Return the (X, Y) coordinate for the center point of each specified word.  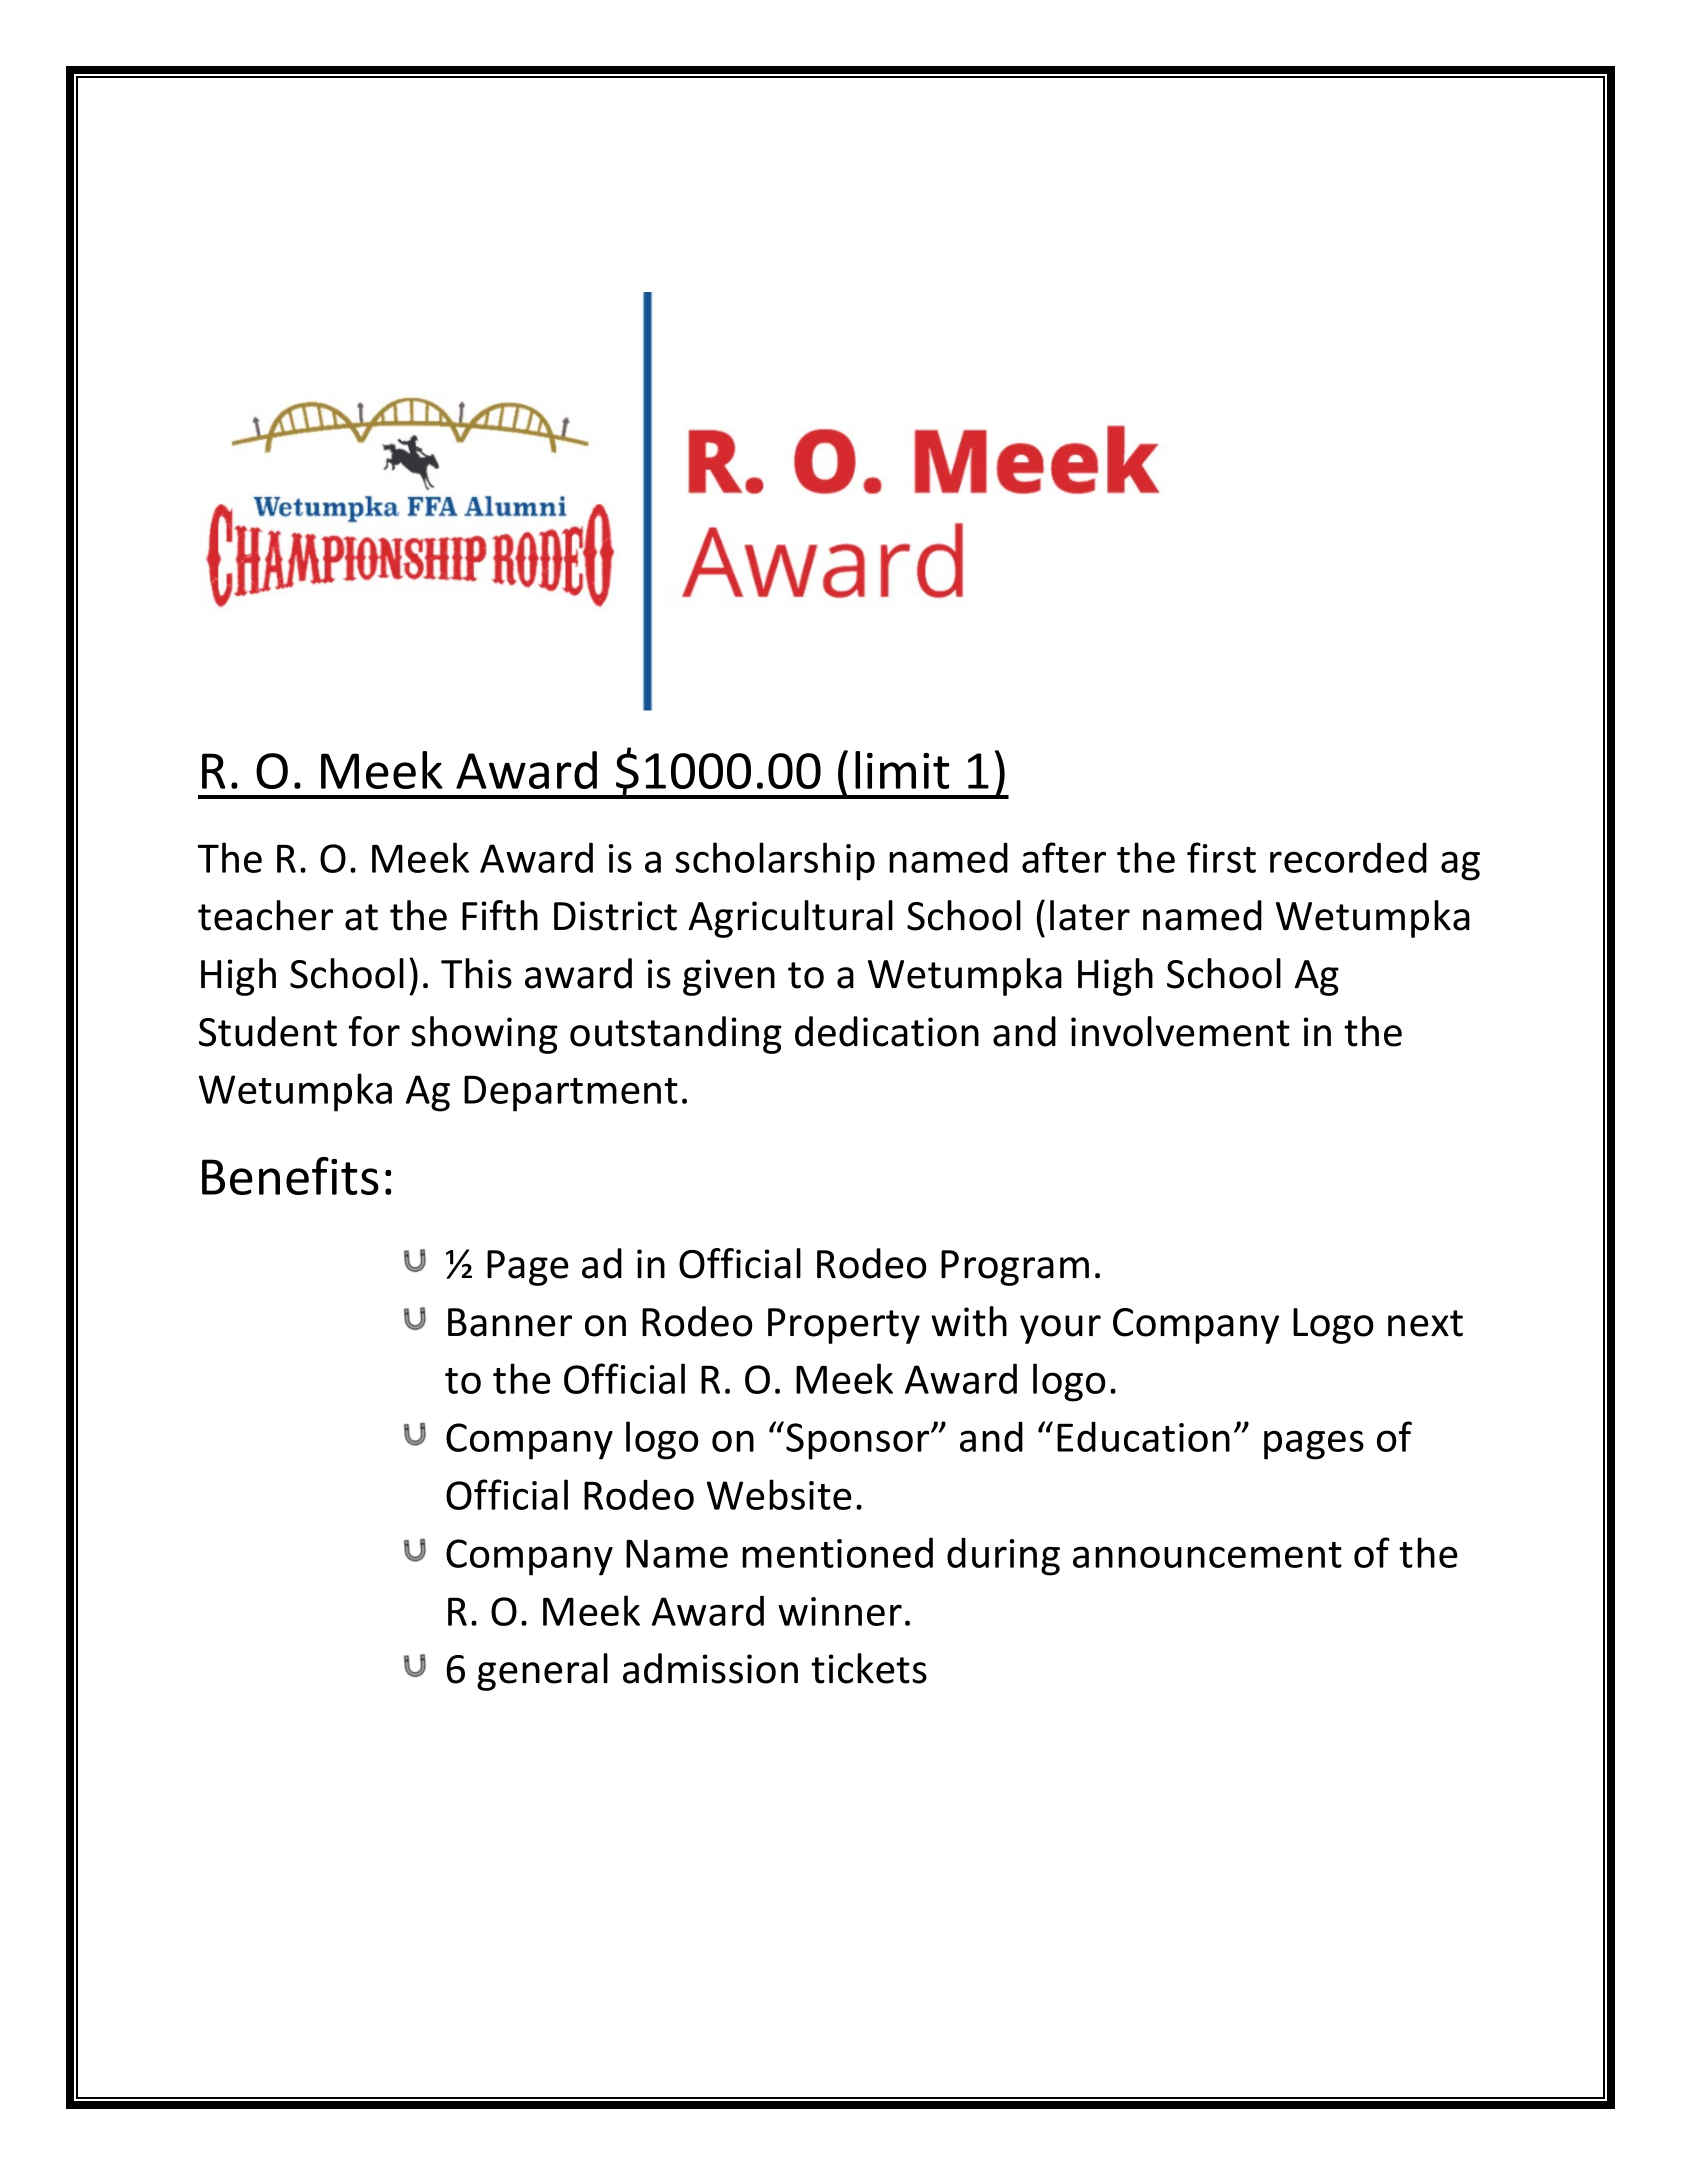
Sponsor (859, 1441)
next (1425, 1323)
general (542, 1672)
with (969, 1321)
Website (779, 1494)
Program (1015, 1268)
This (476, 973)
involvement (1180, 1031)
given (729, 977)
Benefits (290, 1176)
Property (844, 1326)
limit (902, 770)
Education (1143, 1436)
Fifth (500, 915)
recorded (1348, 857)
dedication (887, 1031)
